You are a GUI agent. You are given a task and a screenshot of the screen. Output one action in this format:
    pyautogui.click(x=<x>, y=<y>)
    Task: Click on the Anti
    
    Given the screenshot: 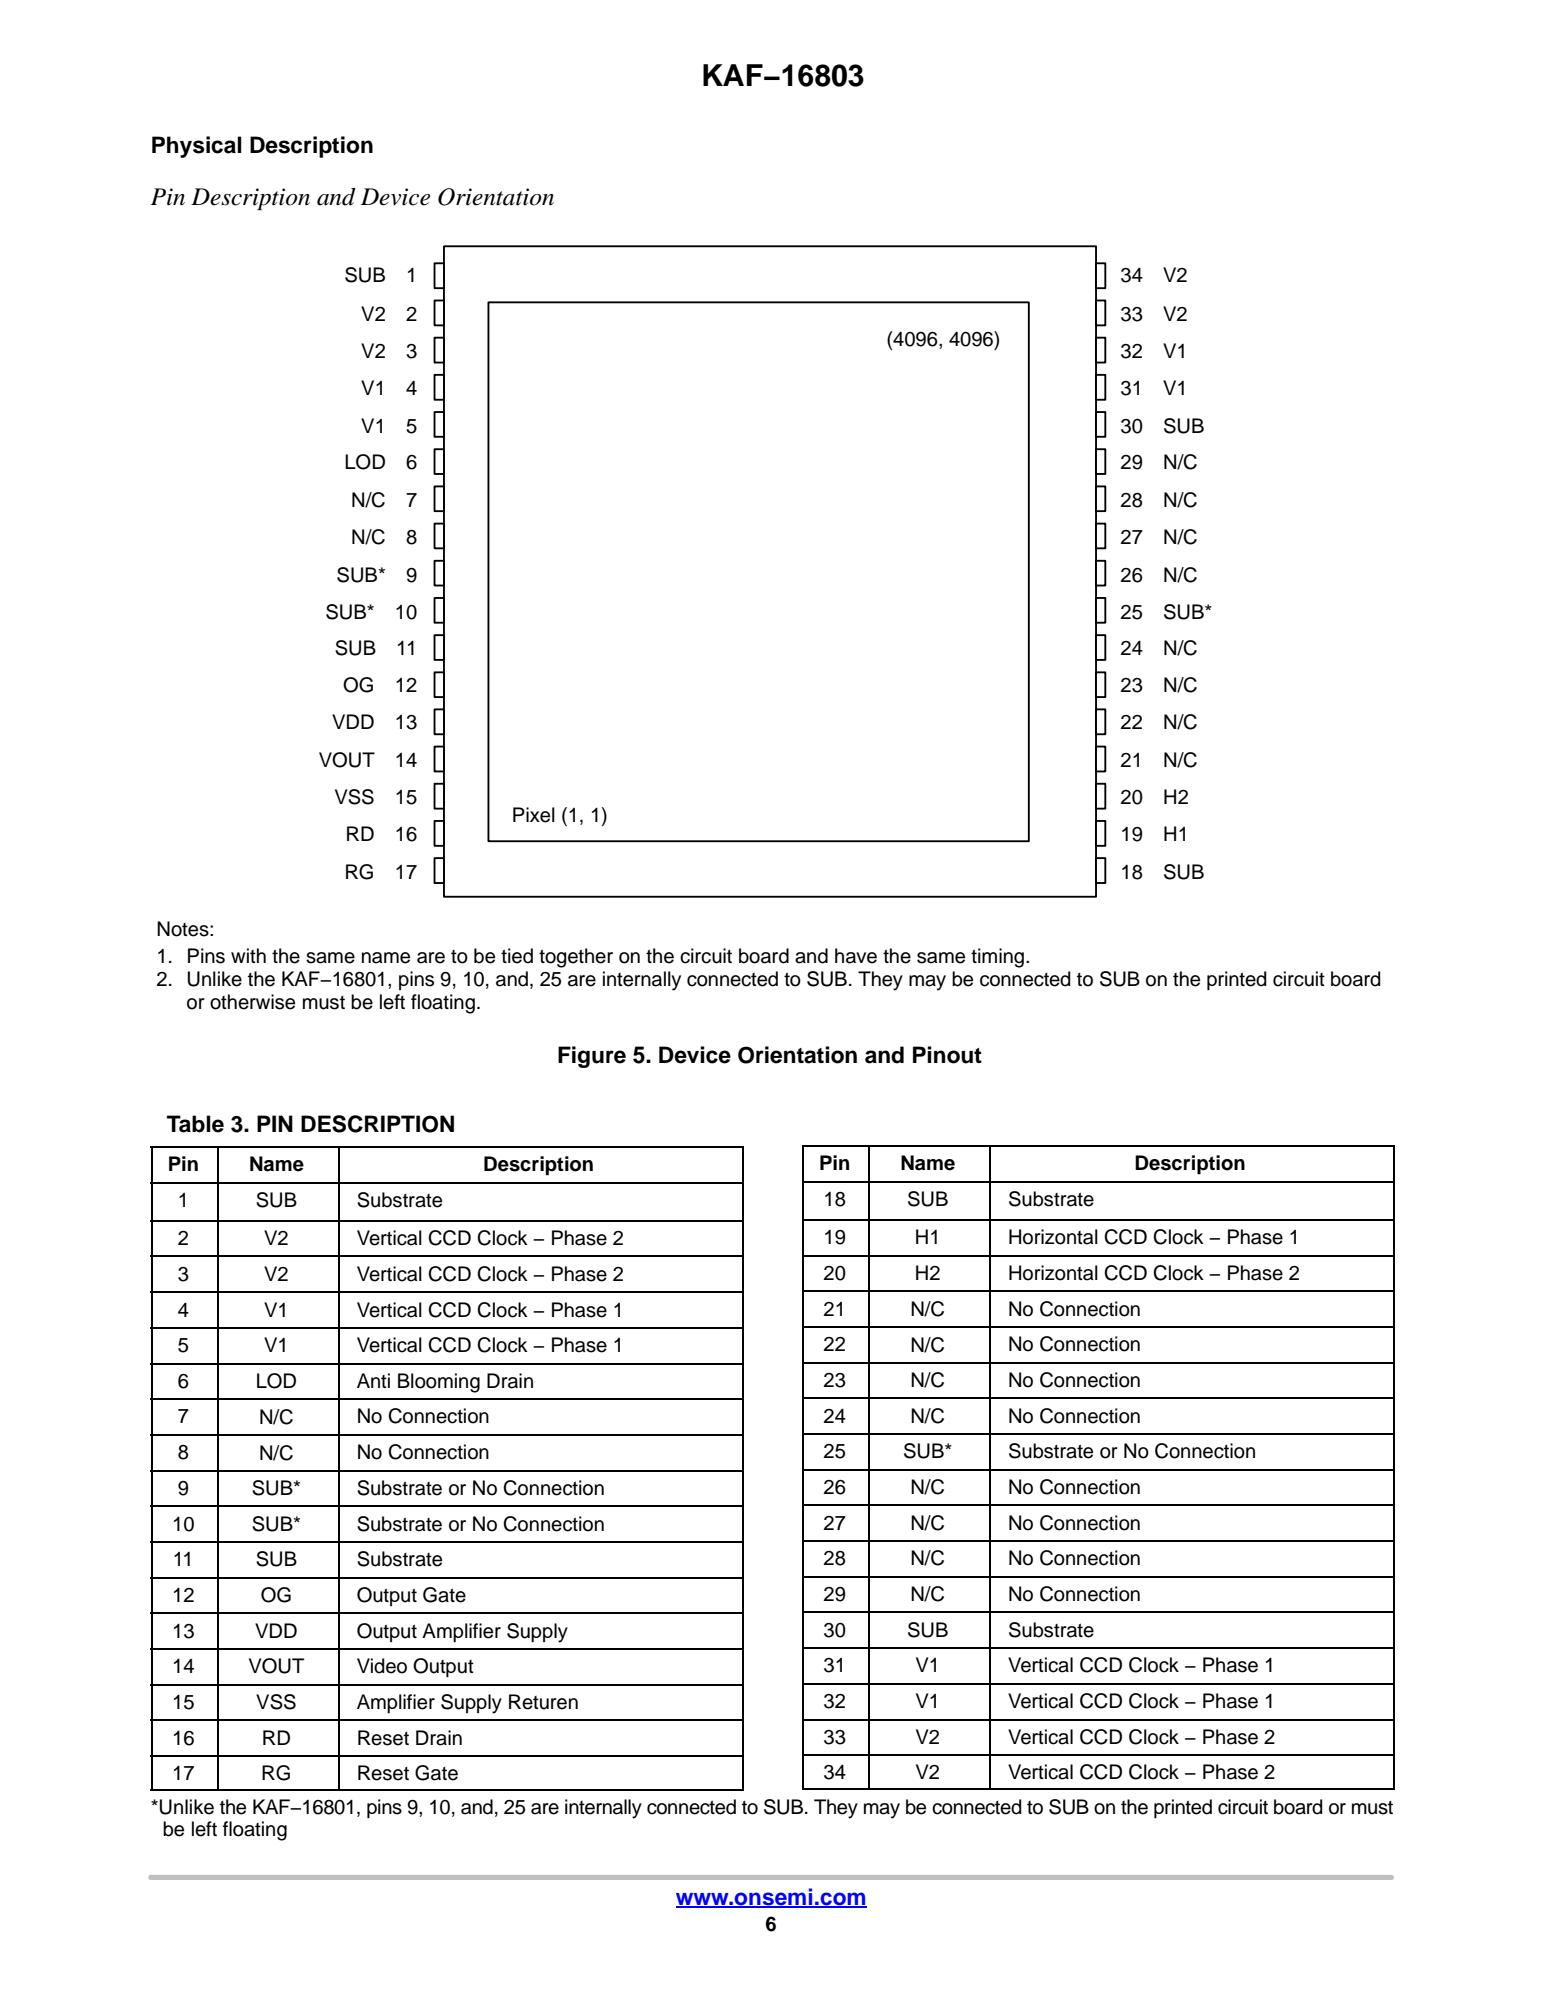 What is the action you would take?
    pyautogui.click(x=373, y=1380)
